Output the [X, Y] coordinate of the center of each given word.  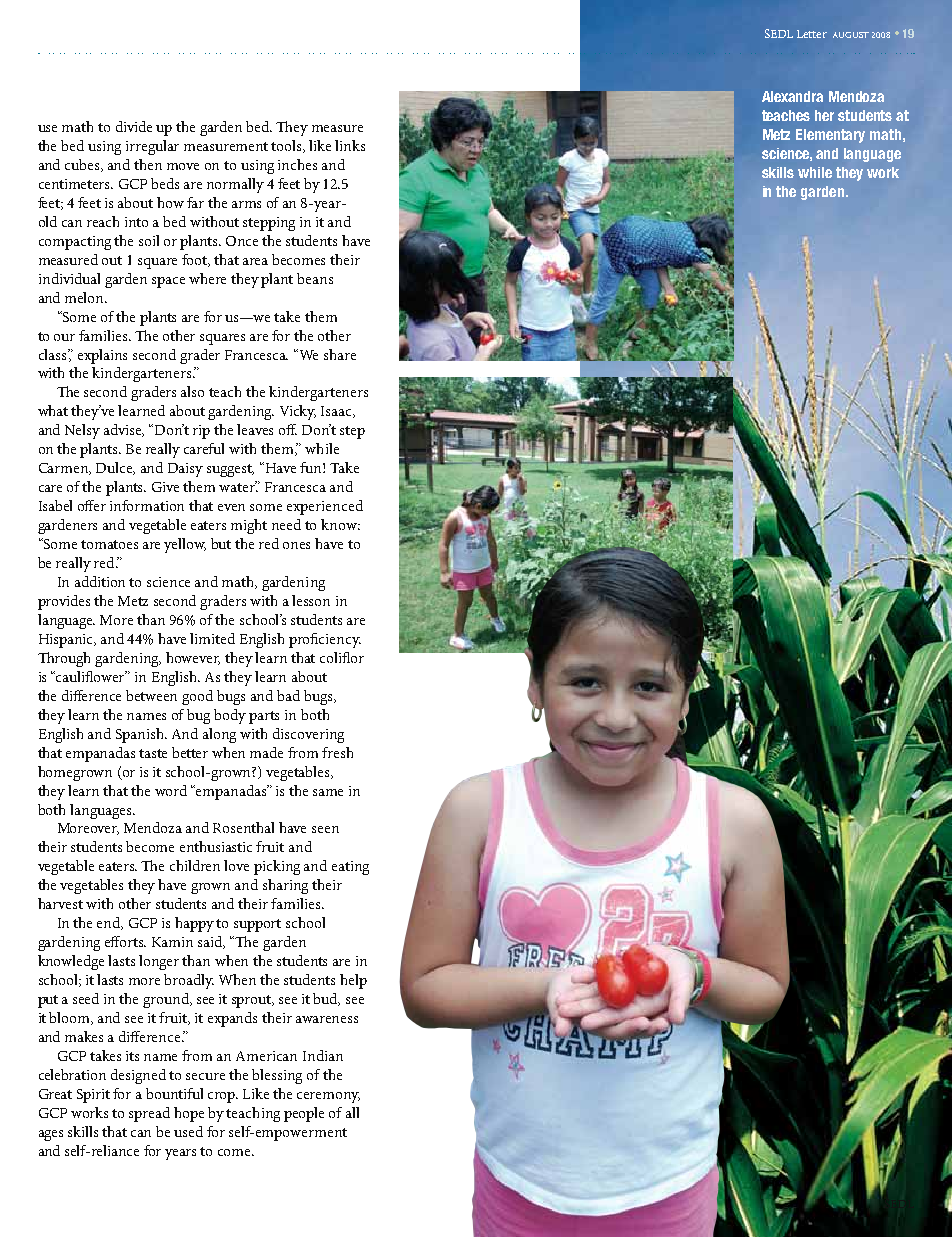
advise [124, 430]
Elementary [830, 136]
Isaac [338, 412]
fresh [337, 752]
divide [134, 126]
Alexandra [792, 96]
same [328, 792]
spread [149, 1114]
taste [153, 753]
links [350, 145]
